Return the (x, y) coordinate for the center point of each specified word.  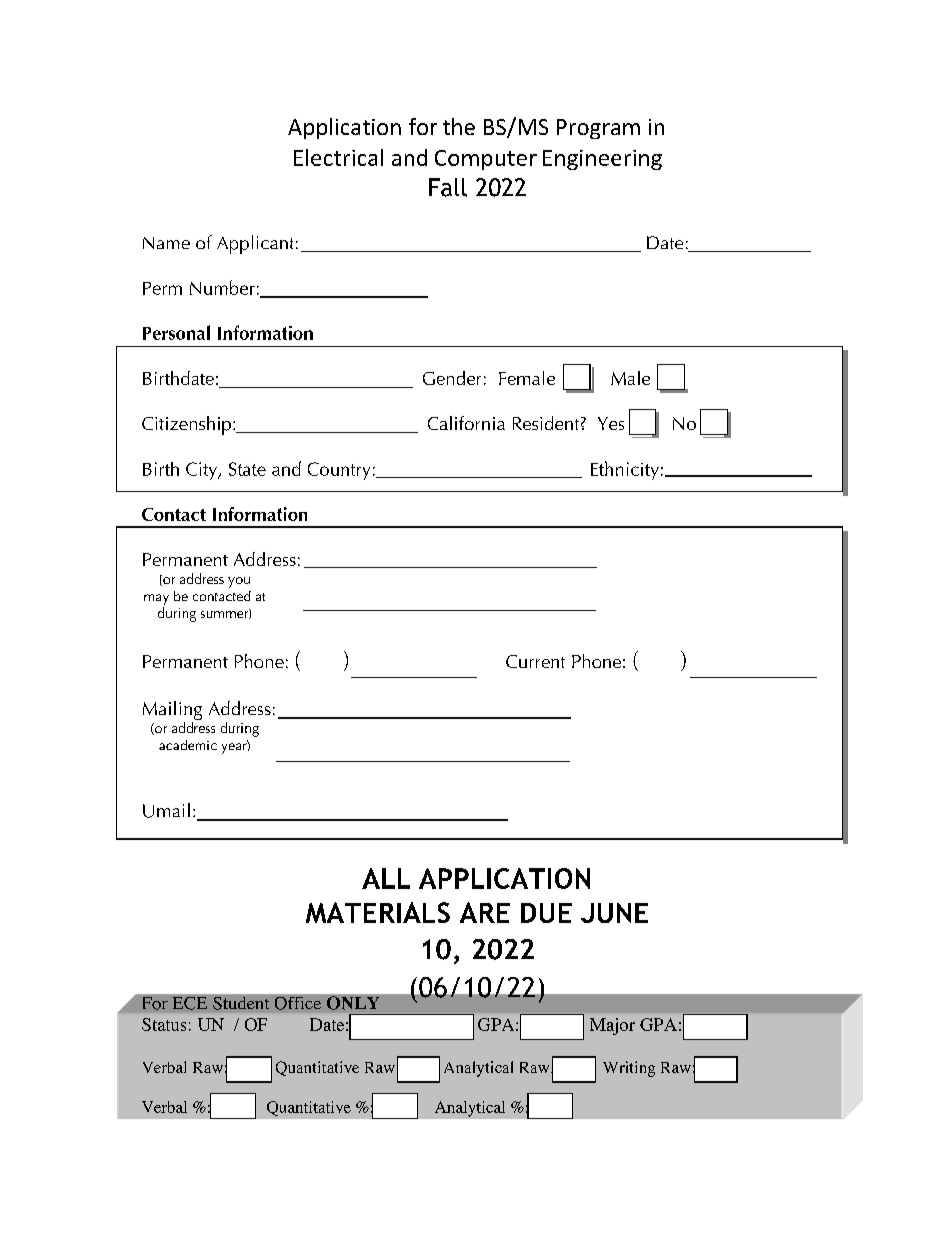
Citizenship (186, 425)
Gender (452, 378)
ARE (485, 912)
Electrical (338, 157)
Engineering (602, 160)
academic (188, 745)
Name (166, 243)
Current (535, 661)
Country (339, 471)
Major (612, 1026)
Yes (611, 423)
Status (164, 1024)
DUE (546, 913)
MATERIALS (378, 912)
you (239, 582)
